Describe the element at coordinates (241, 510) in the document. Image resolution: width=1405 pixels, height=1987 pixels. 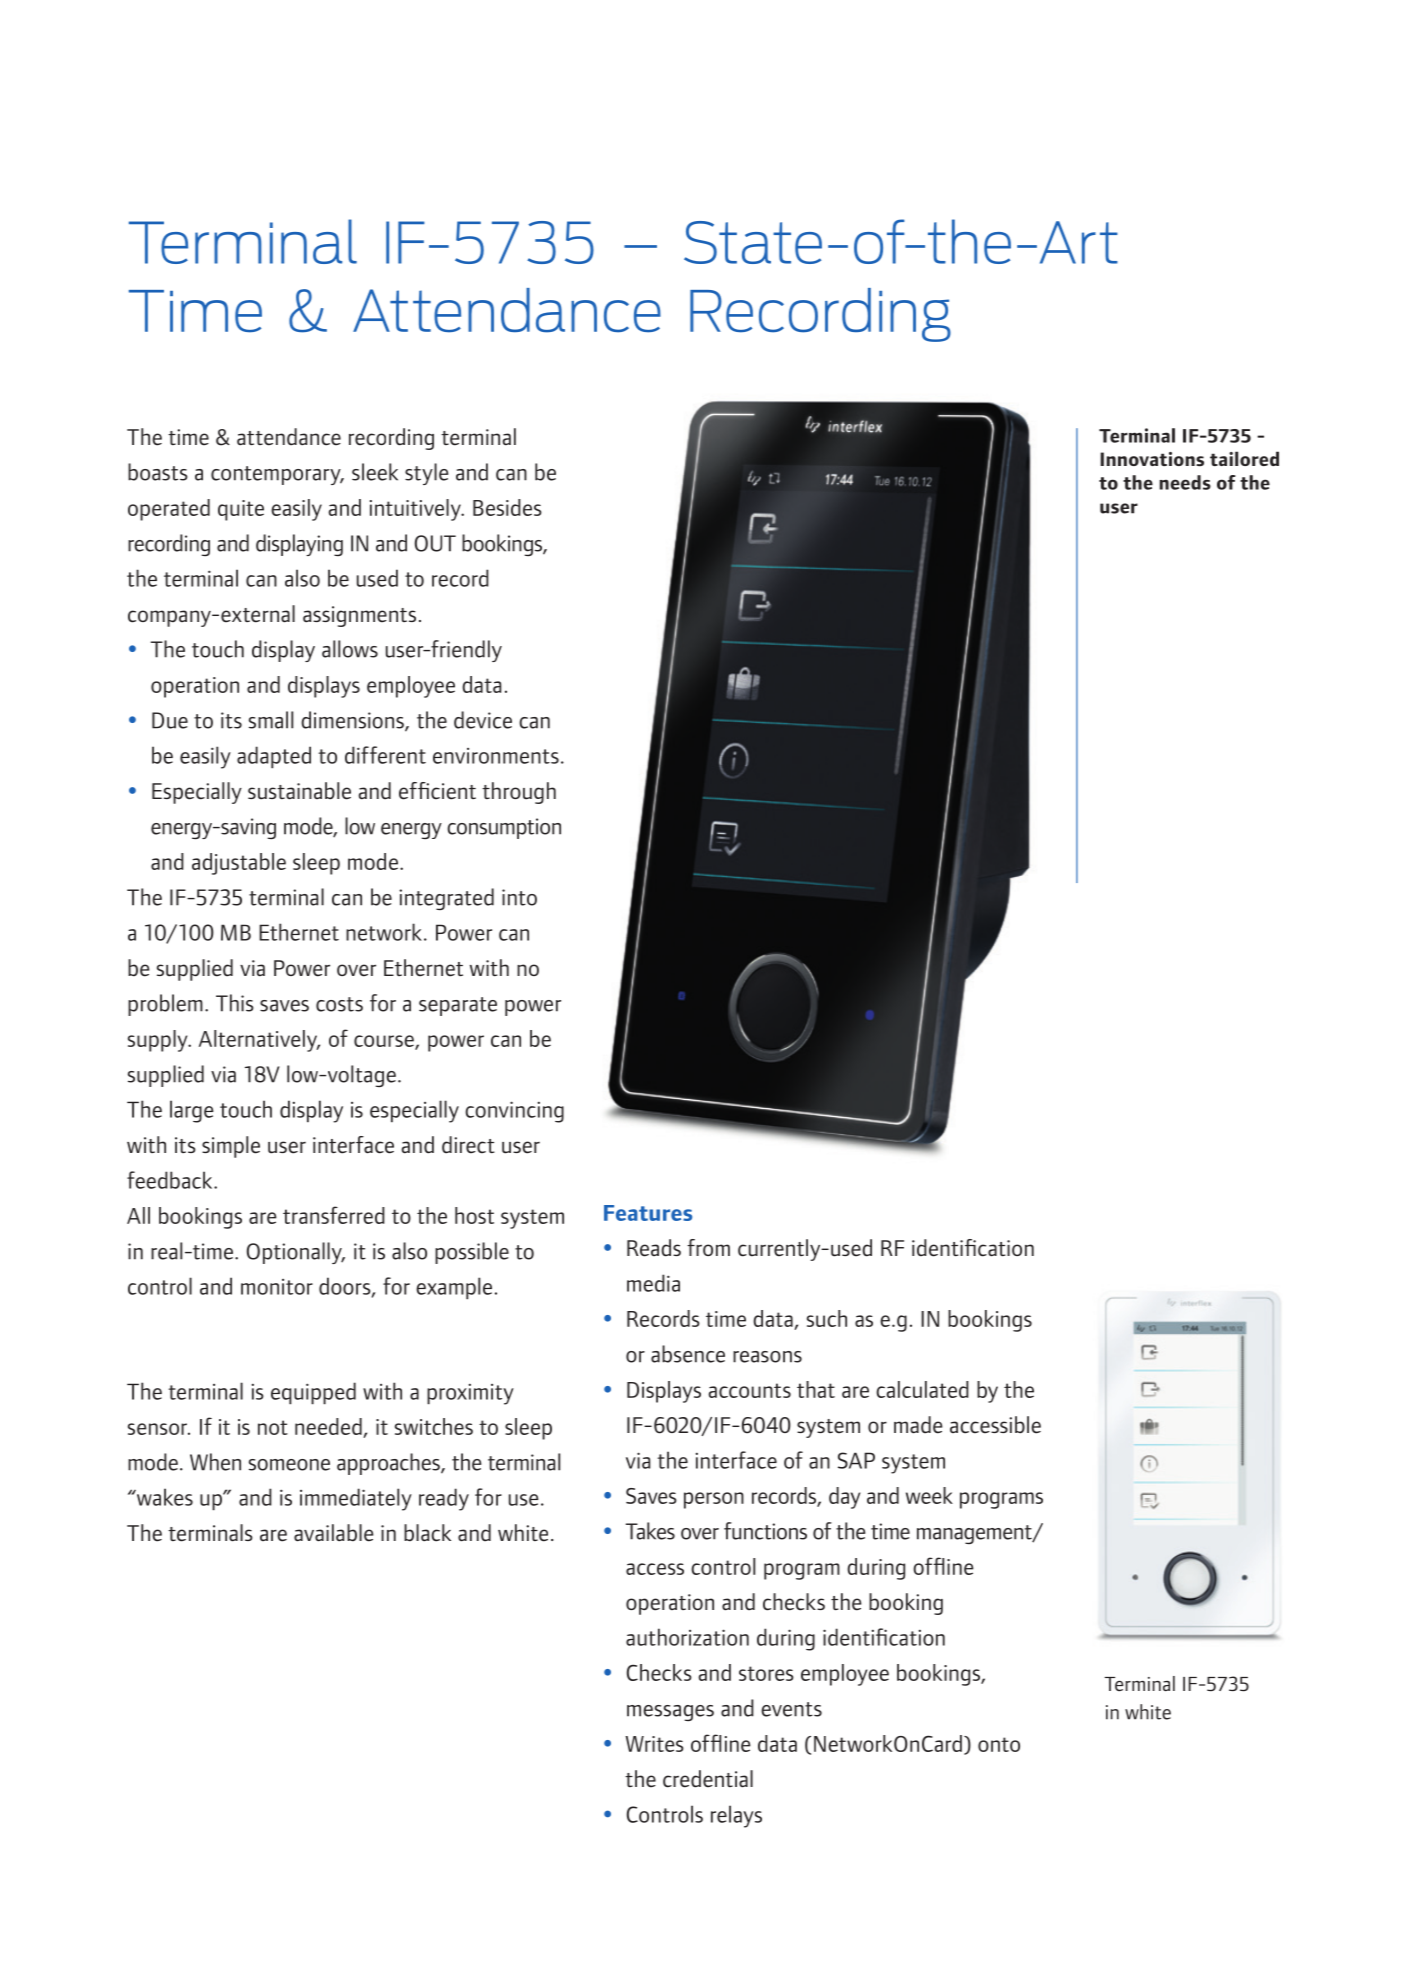
I see `quite` at that location.
